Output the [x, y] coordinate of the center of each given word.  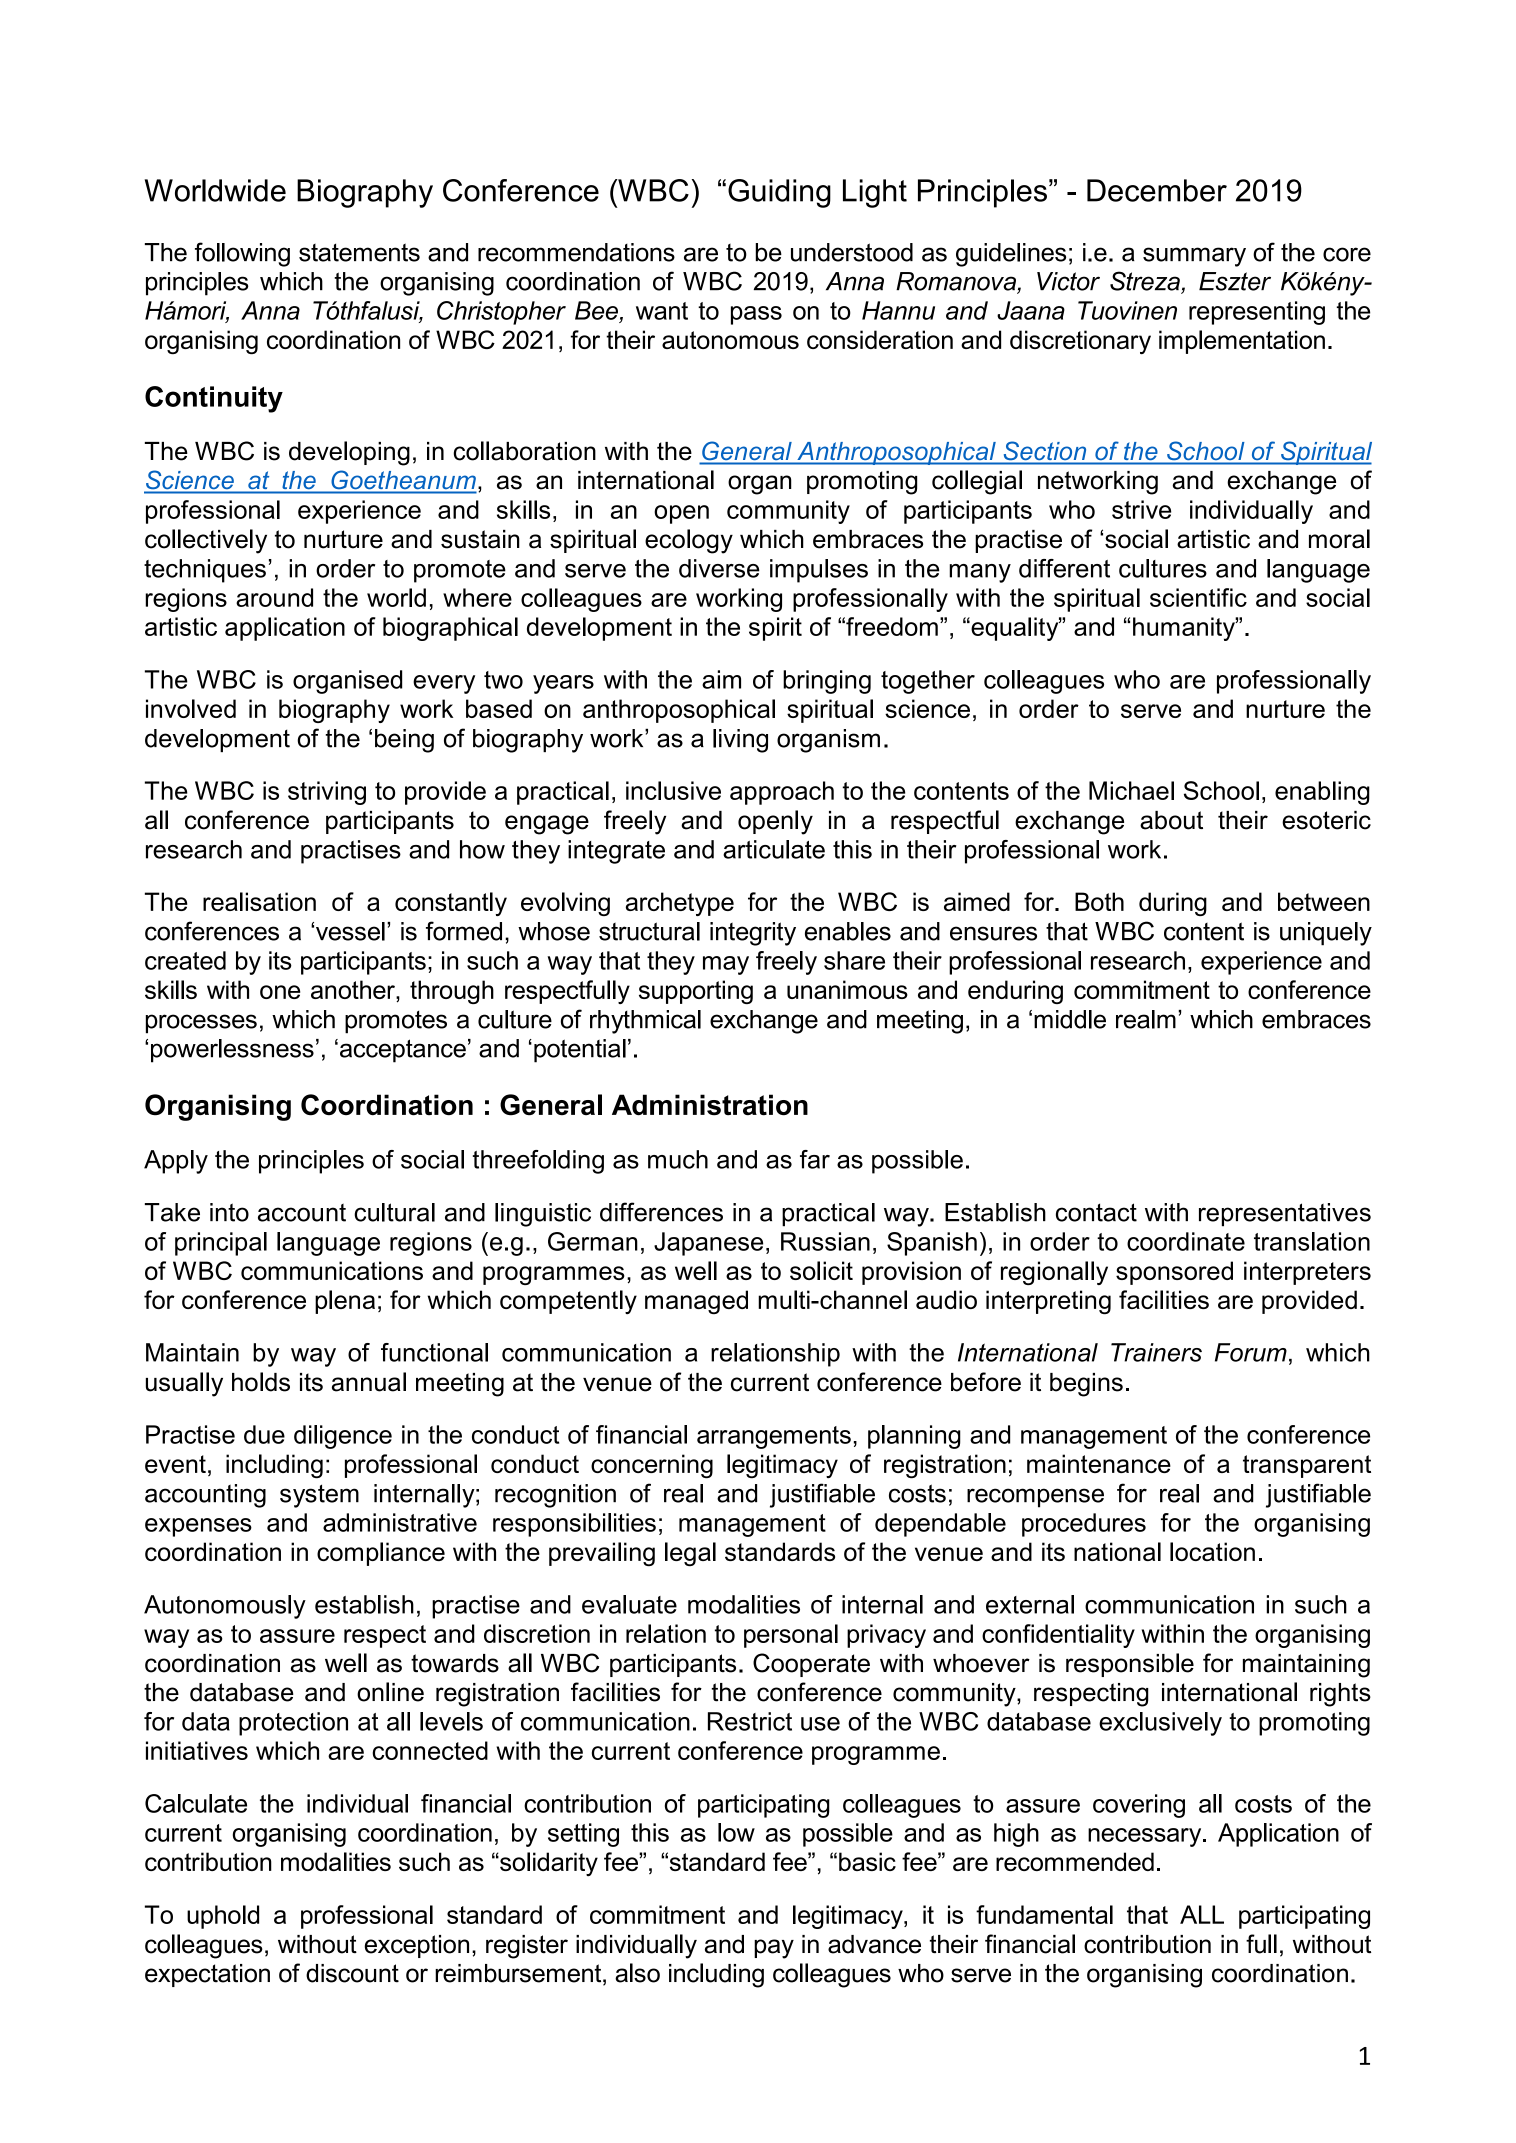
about [1171, 820]
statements [359, 252]
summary [1194, 257]
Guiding [779, 193]
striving [327, 793]
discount [352, 1973]
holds [261, 1382]
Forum [1251, 1352]
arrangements [774, 1437]
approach [782, 793]
